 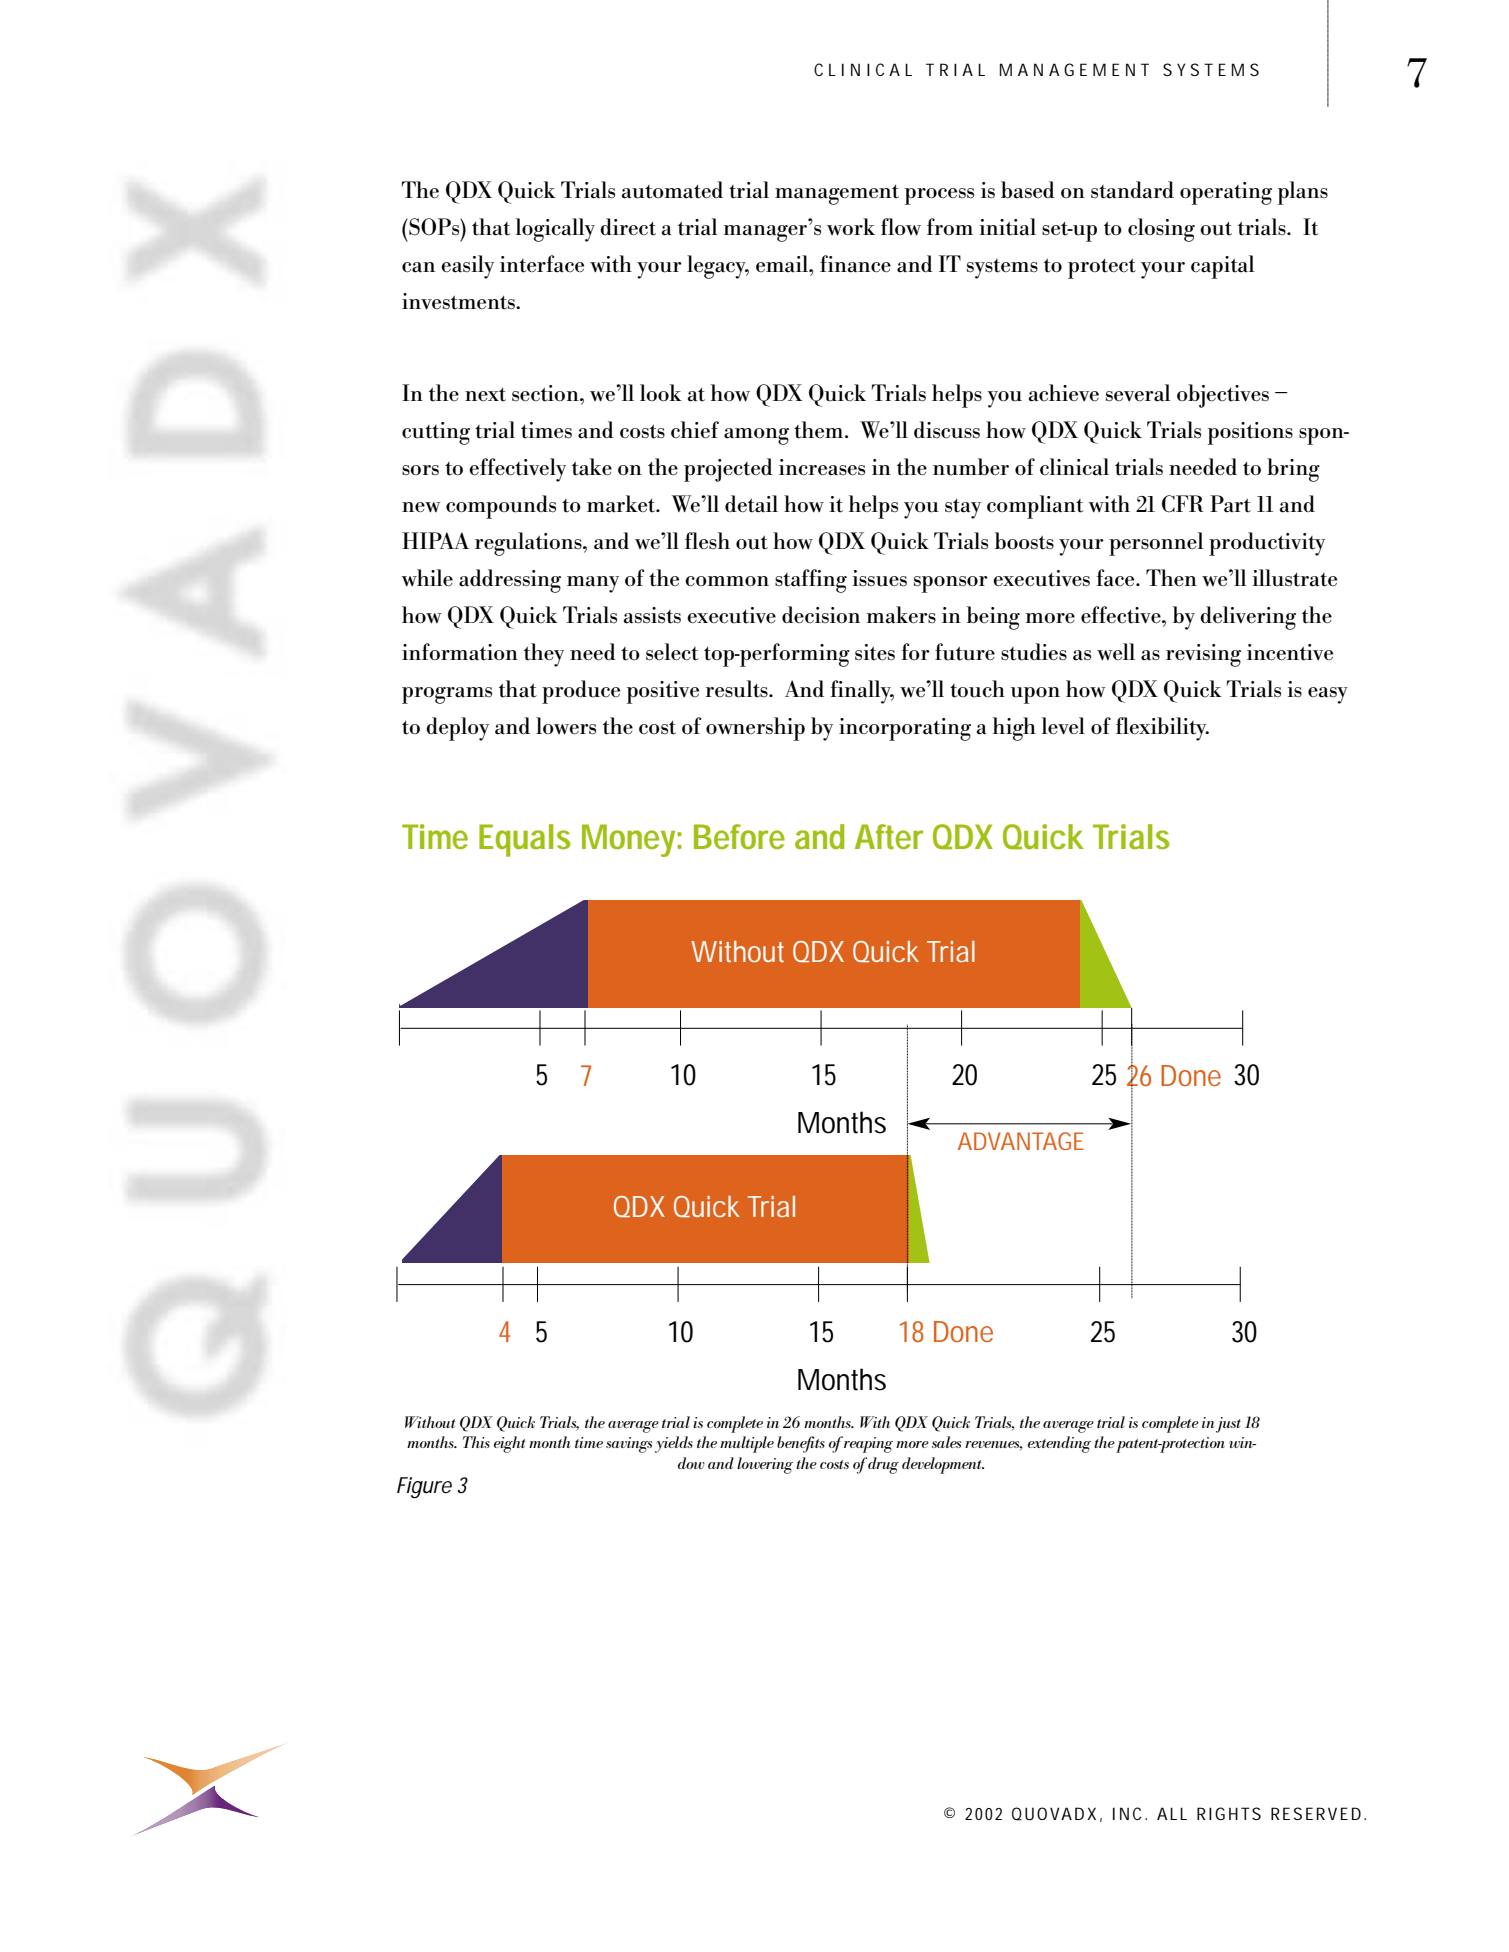 What do you see at coordinates (544, 655) in the screenshot?
I see `they` at bounding box center [544, 655].
